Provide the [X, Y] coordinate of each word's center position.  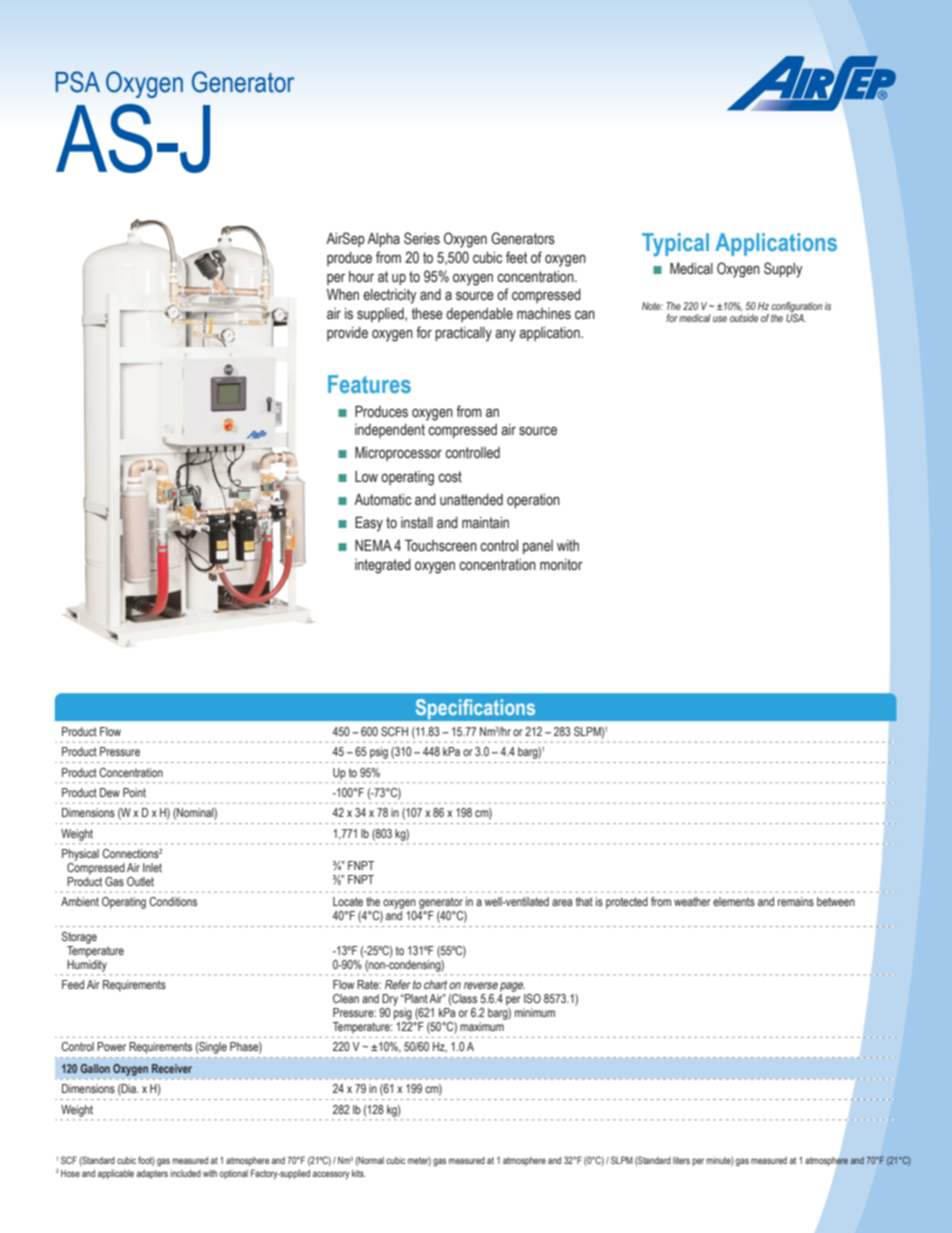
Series [422, 238]
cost [450, 477]
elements [734, 901]
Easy [369, 524]
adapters [152, 1174]
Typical [675, 245]
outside [744, 318]
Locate [348, 901]
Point [134, 792]
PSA [77, 82]
